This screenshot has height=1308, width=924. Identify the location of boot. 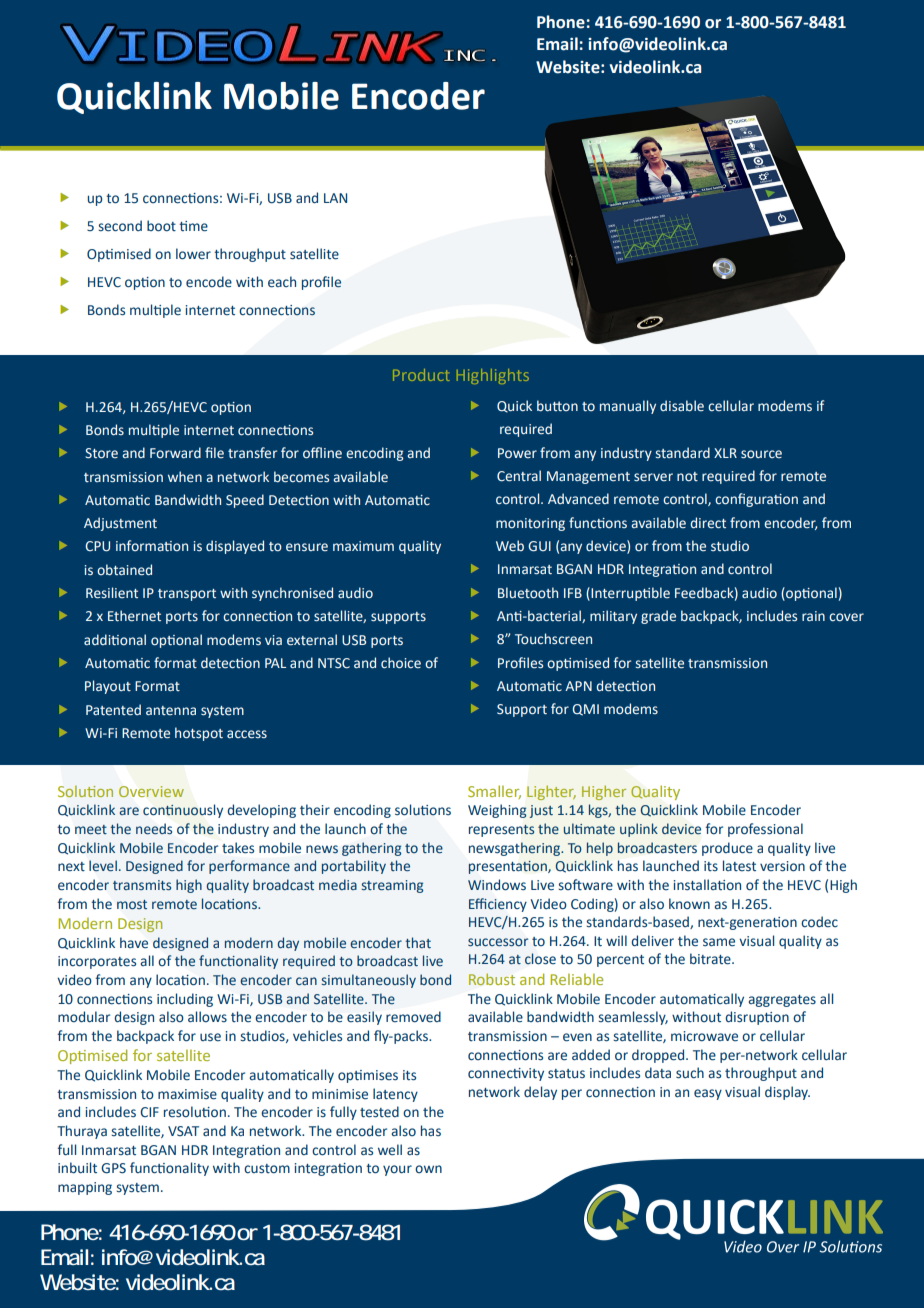
(161, 226).
